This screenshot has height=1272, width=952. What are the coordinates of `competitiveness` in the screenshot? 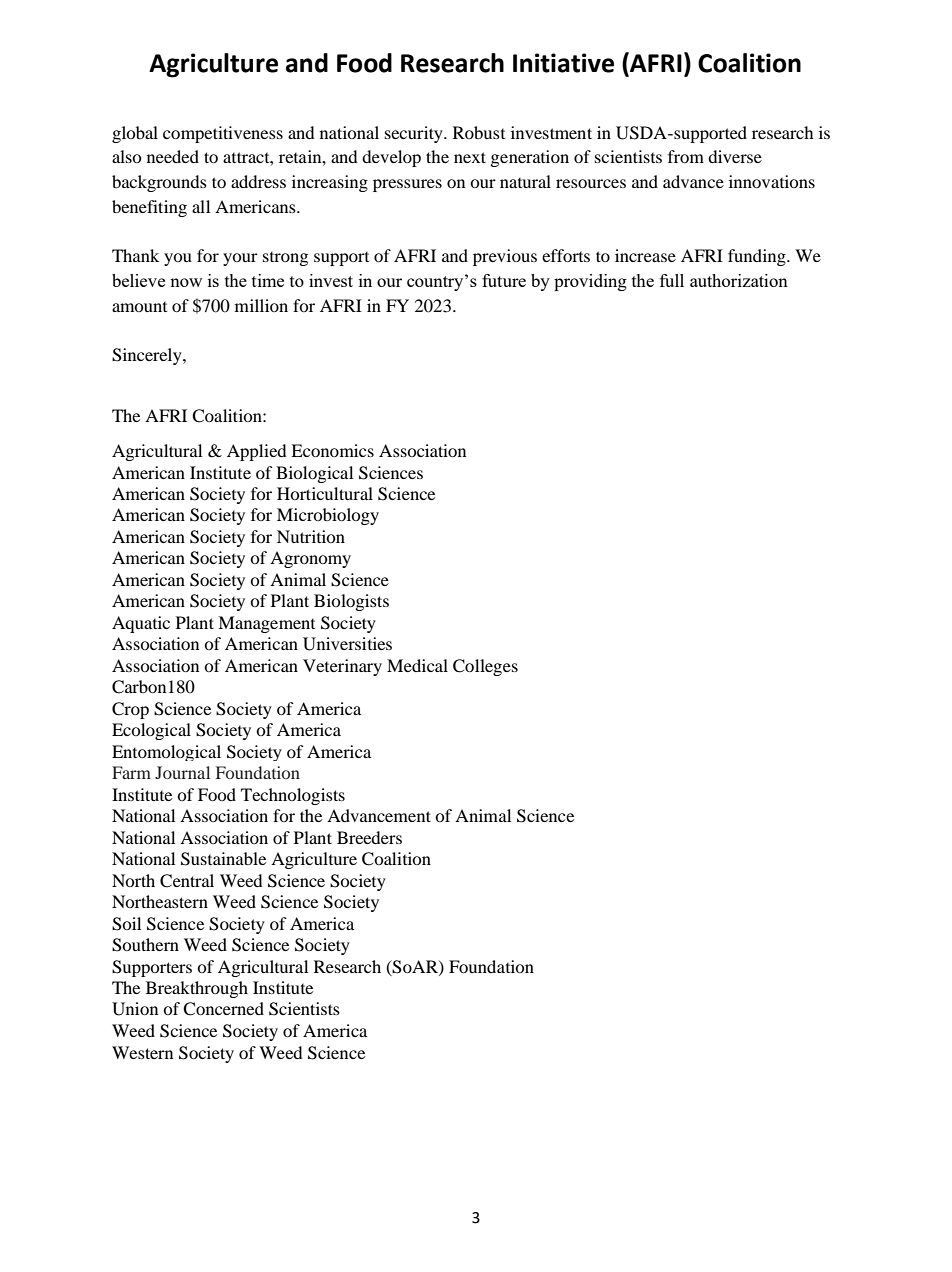 It's located at (223, 134).
